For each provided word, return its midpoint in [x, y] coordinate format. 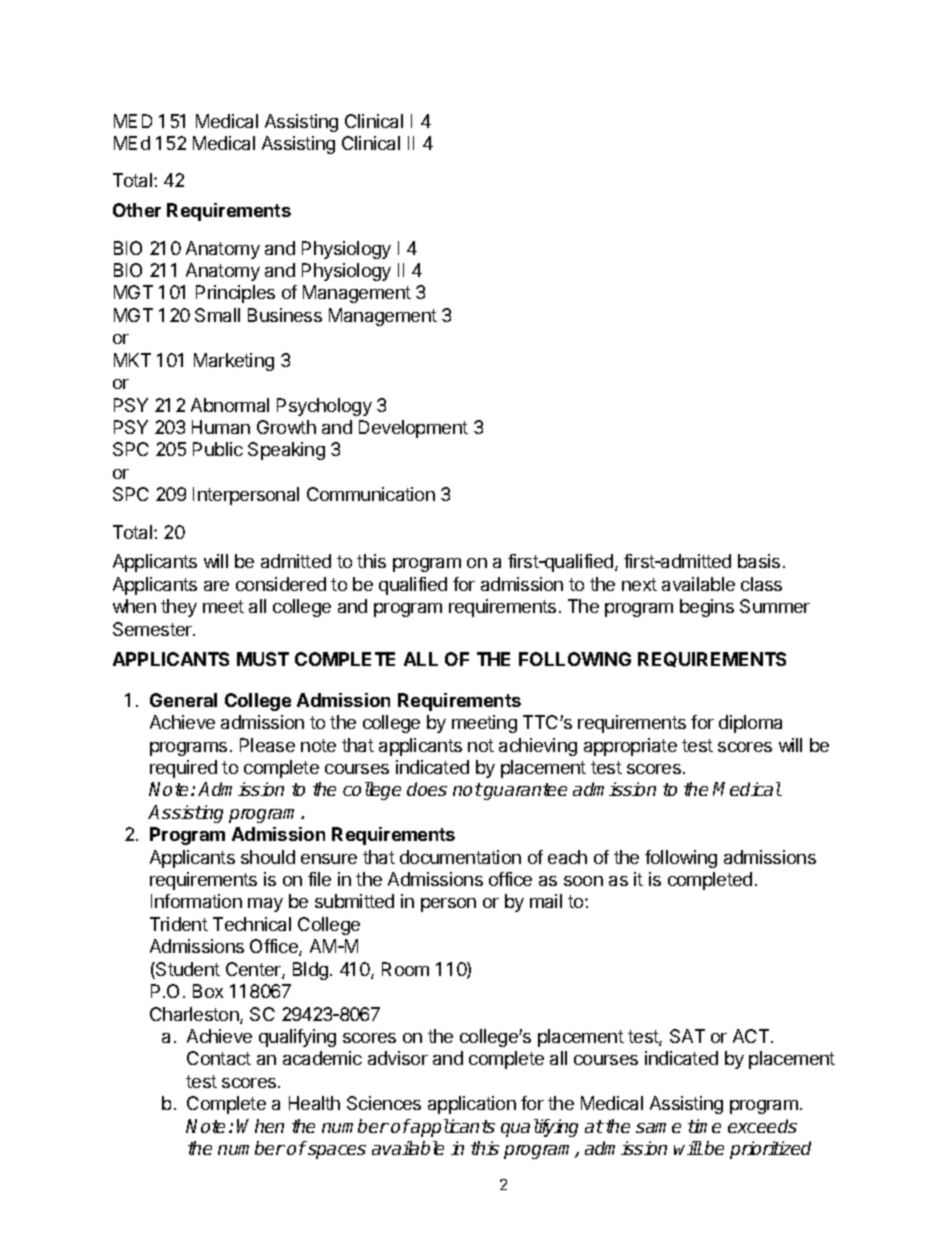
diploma [750, 724]
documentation [460, 857]
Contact [219, 1058]
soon [583, 881]
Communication [371, 494]
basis [759, 561]
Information [196, 901]
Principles [235, 294]
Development [413, 429]
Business [285, 315]
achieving [538, 747]
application [472, 1105]
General [183, 700]
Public [218, 449]
